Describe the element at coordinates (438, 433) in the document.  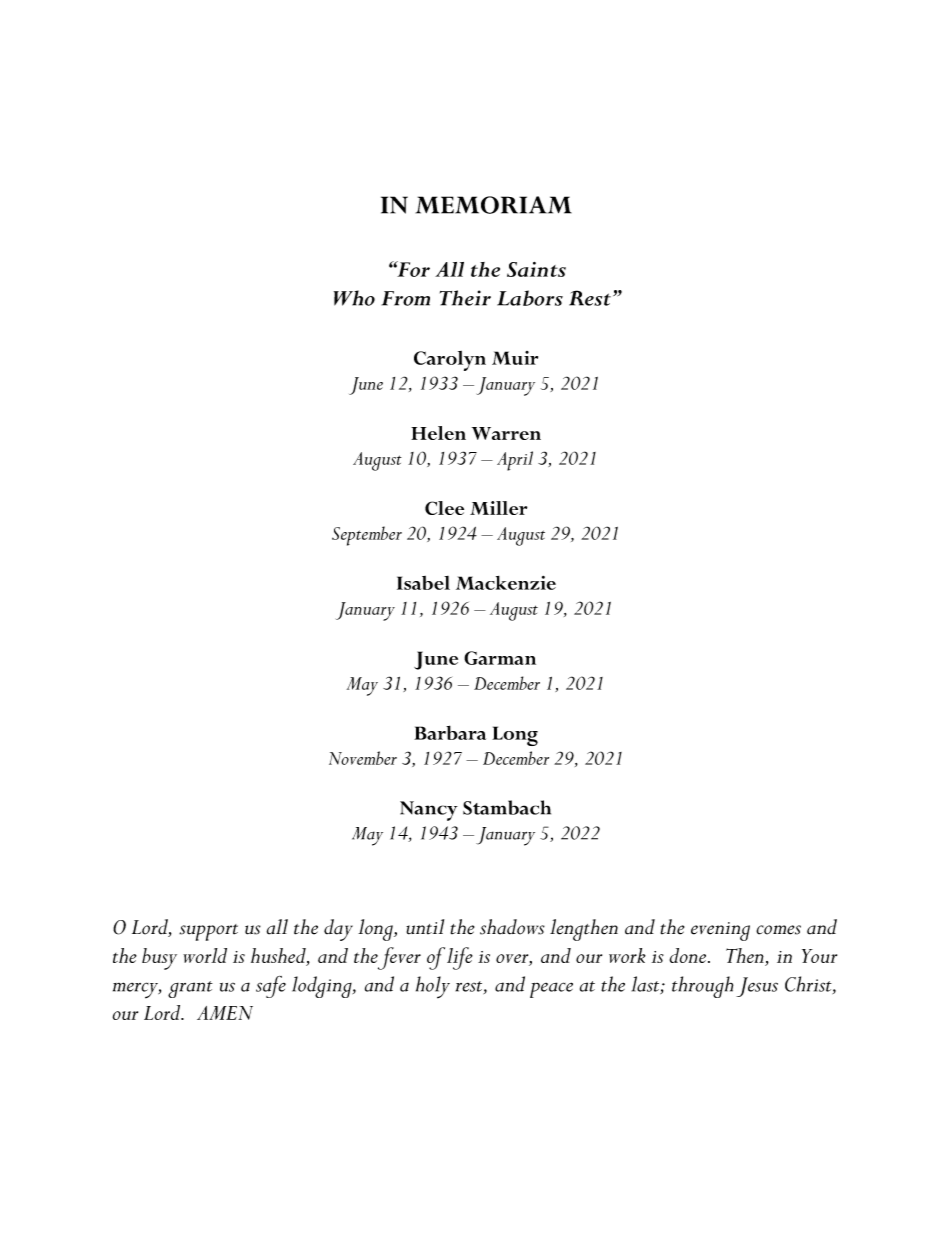
I see `Helen` at that location.
